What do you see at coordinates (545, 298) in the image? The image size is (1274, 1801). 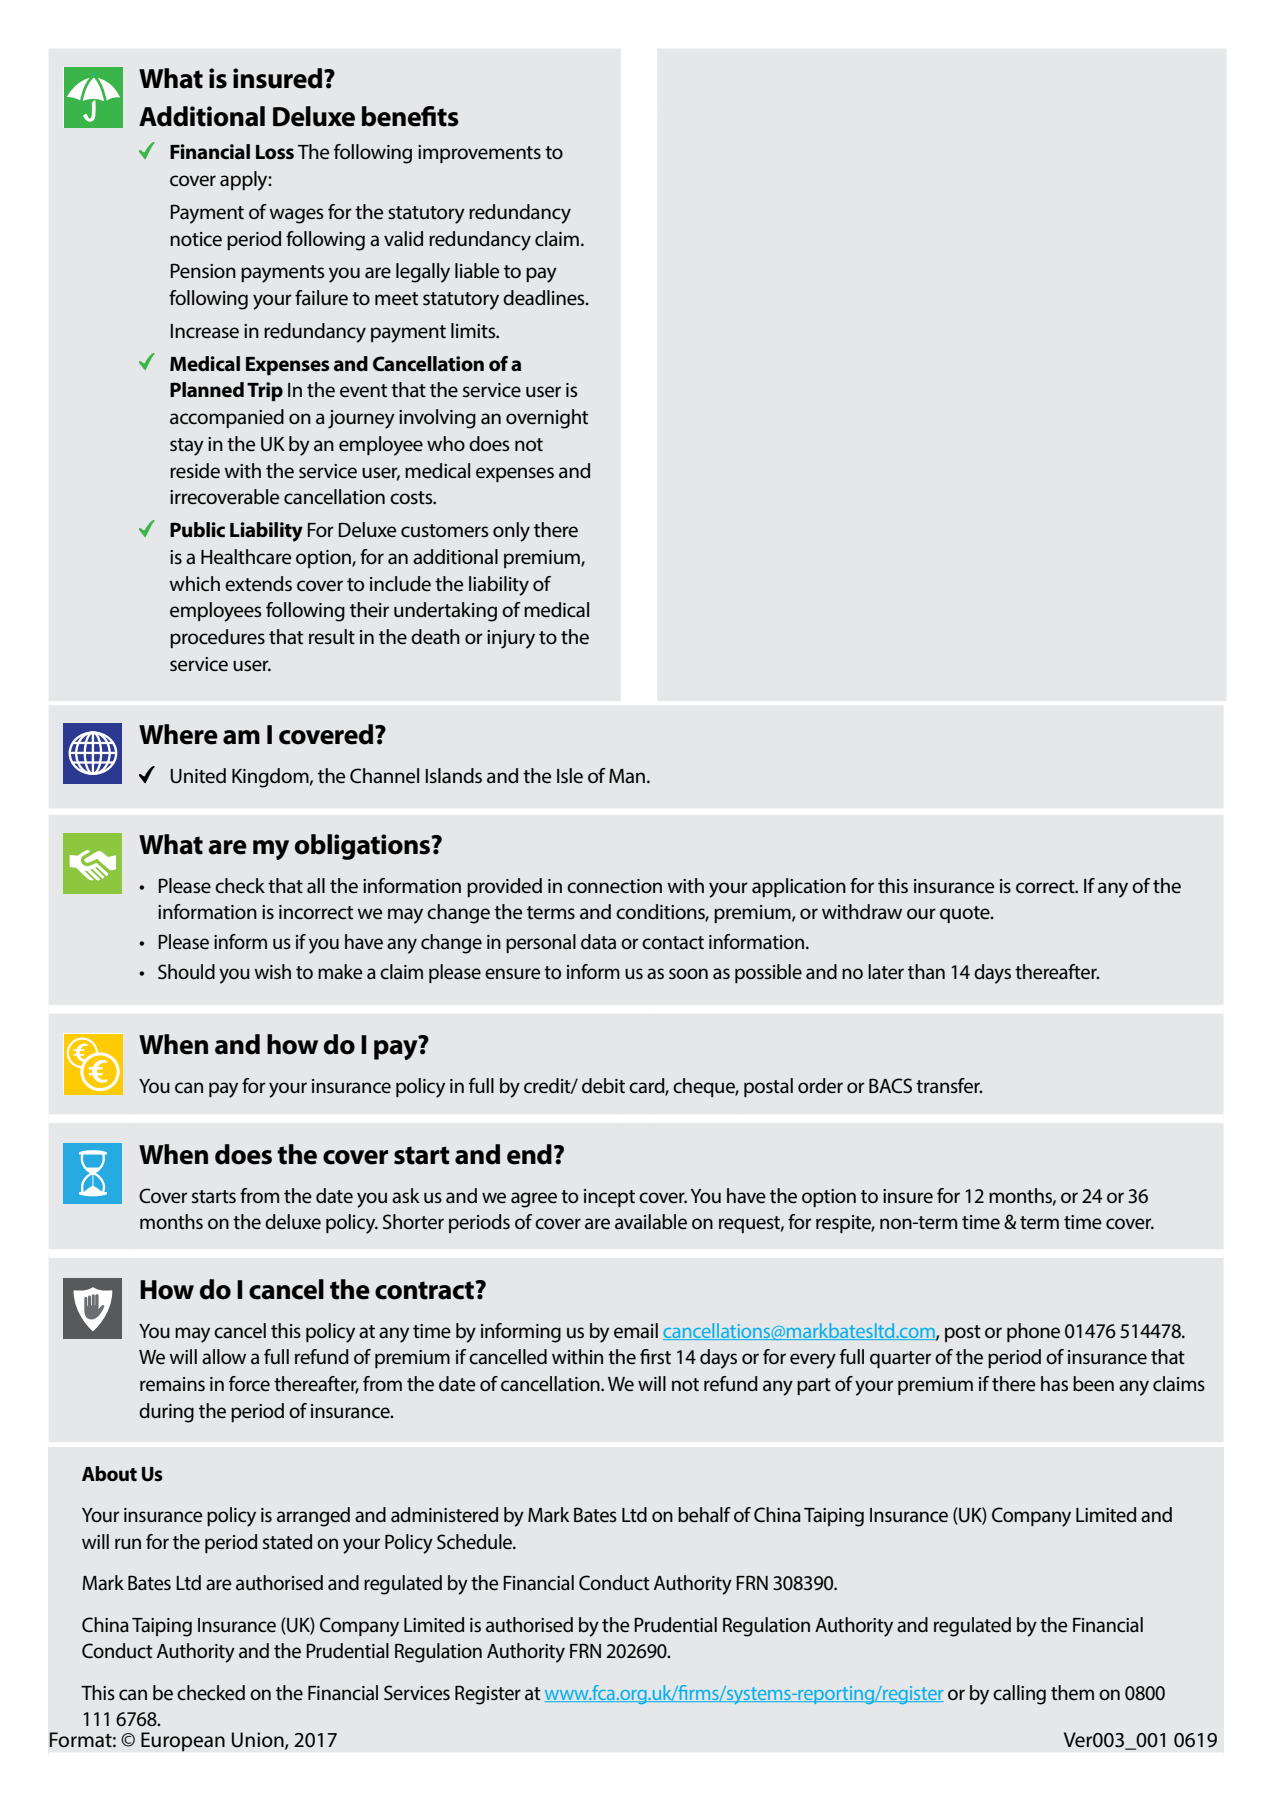 I see `deadlines` at bounding box center [545, 298].
